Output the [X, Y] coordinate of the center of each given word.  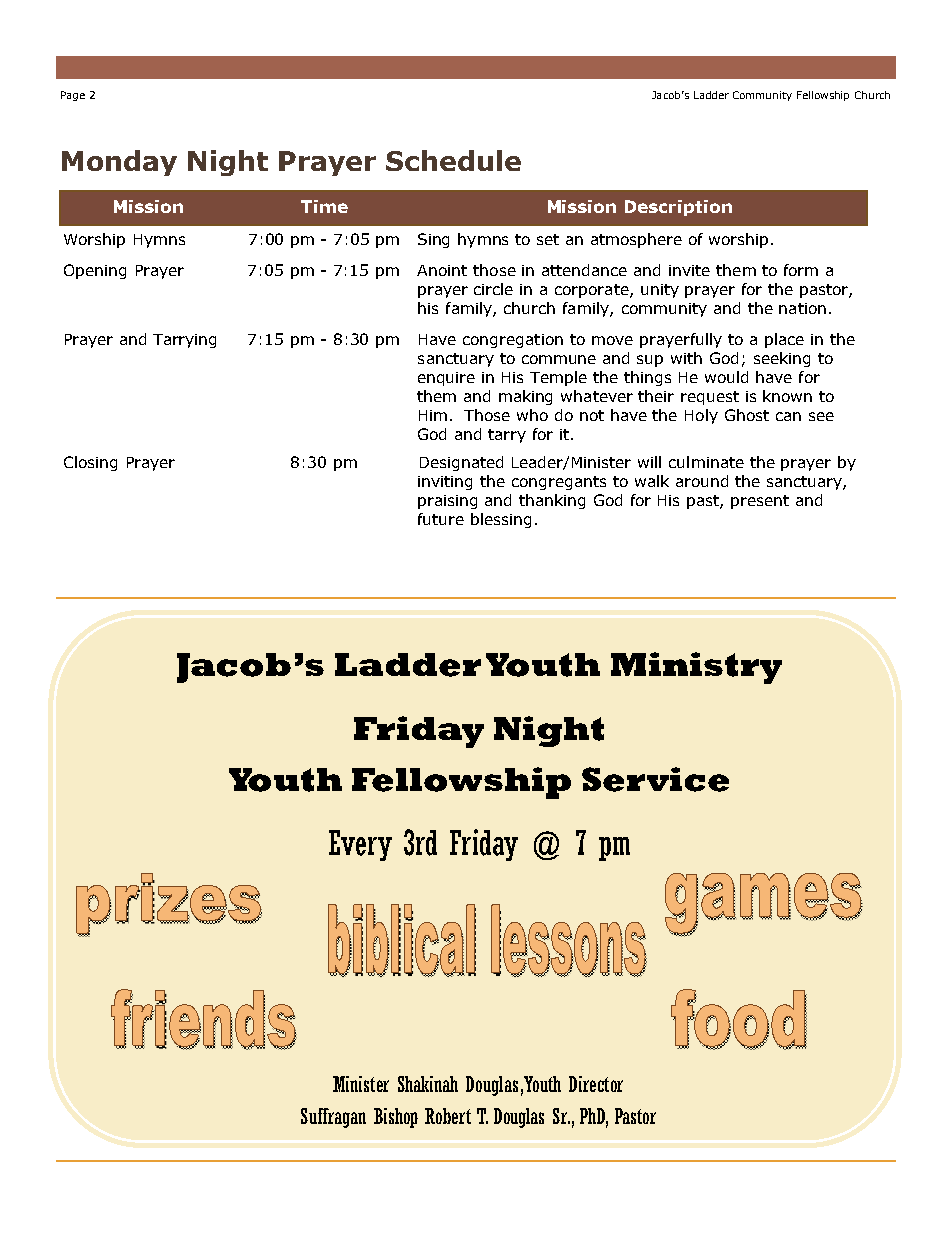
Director [596, 1084]
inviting [445, 483]
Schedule [453, 160]
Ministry [696, 668]
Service [655, 779]
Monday [119, 163]
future [441, 519]
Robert [448, 1116]
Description [678, 208]
